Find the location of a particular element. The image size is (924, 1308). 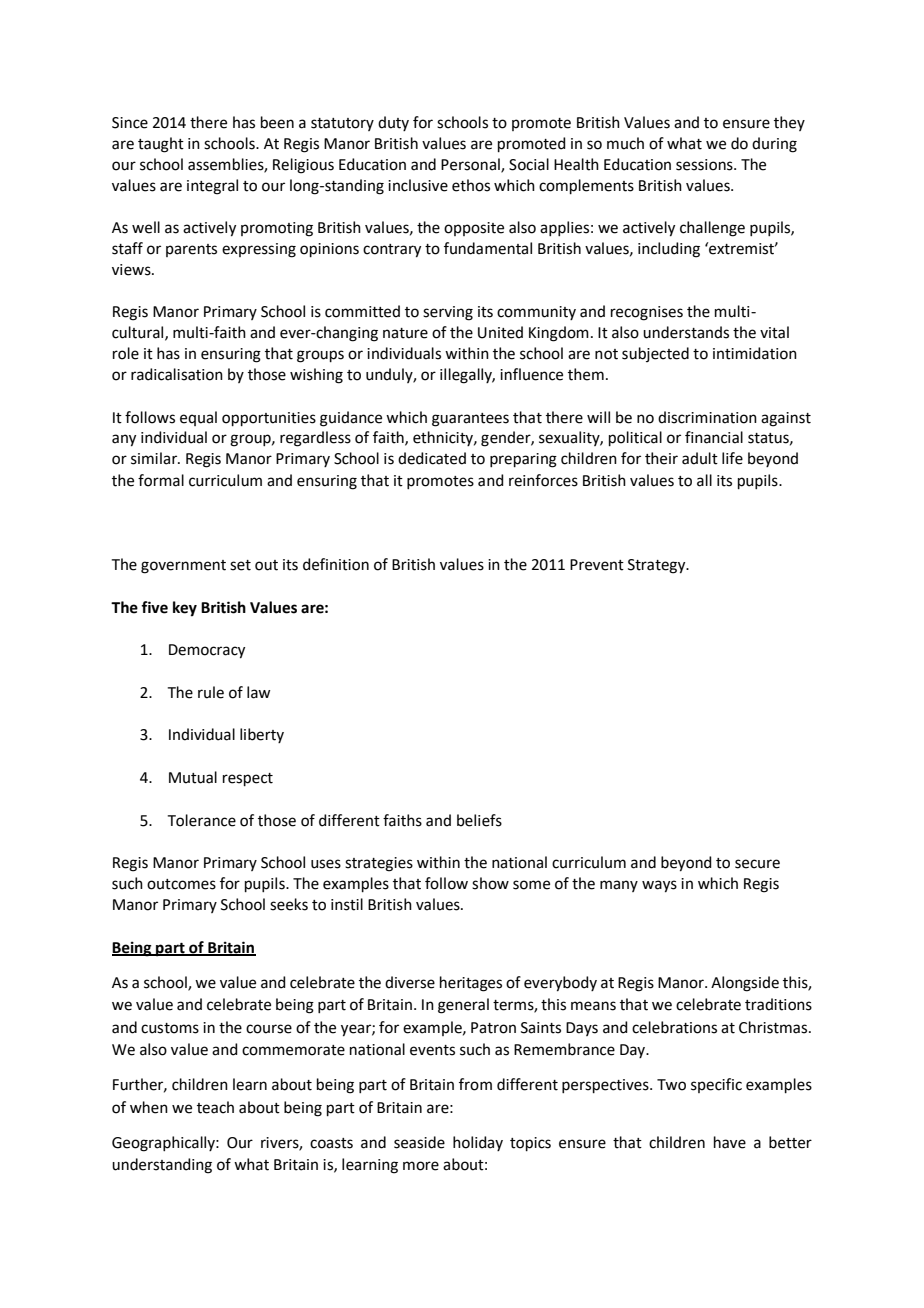

holiday is located at coordinates (478, 1143).
